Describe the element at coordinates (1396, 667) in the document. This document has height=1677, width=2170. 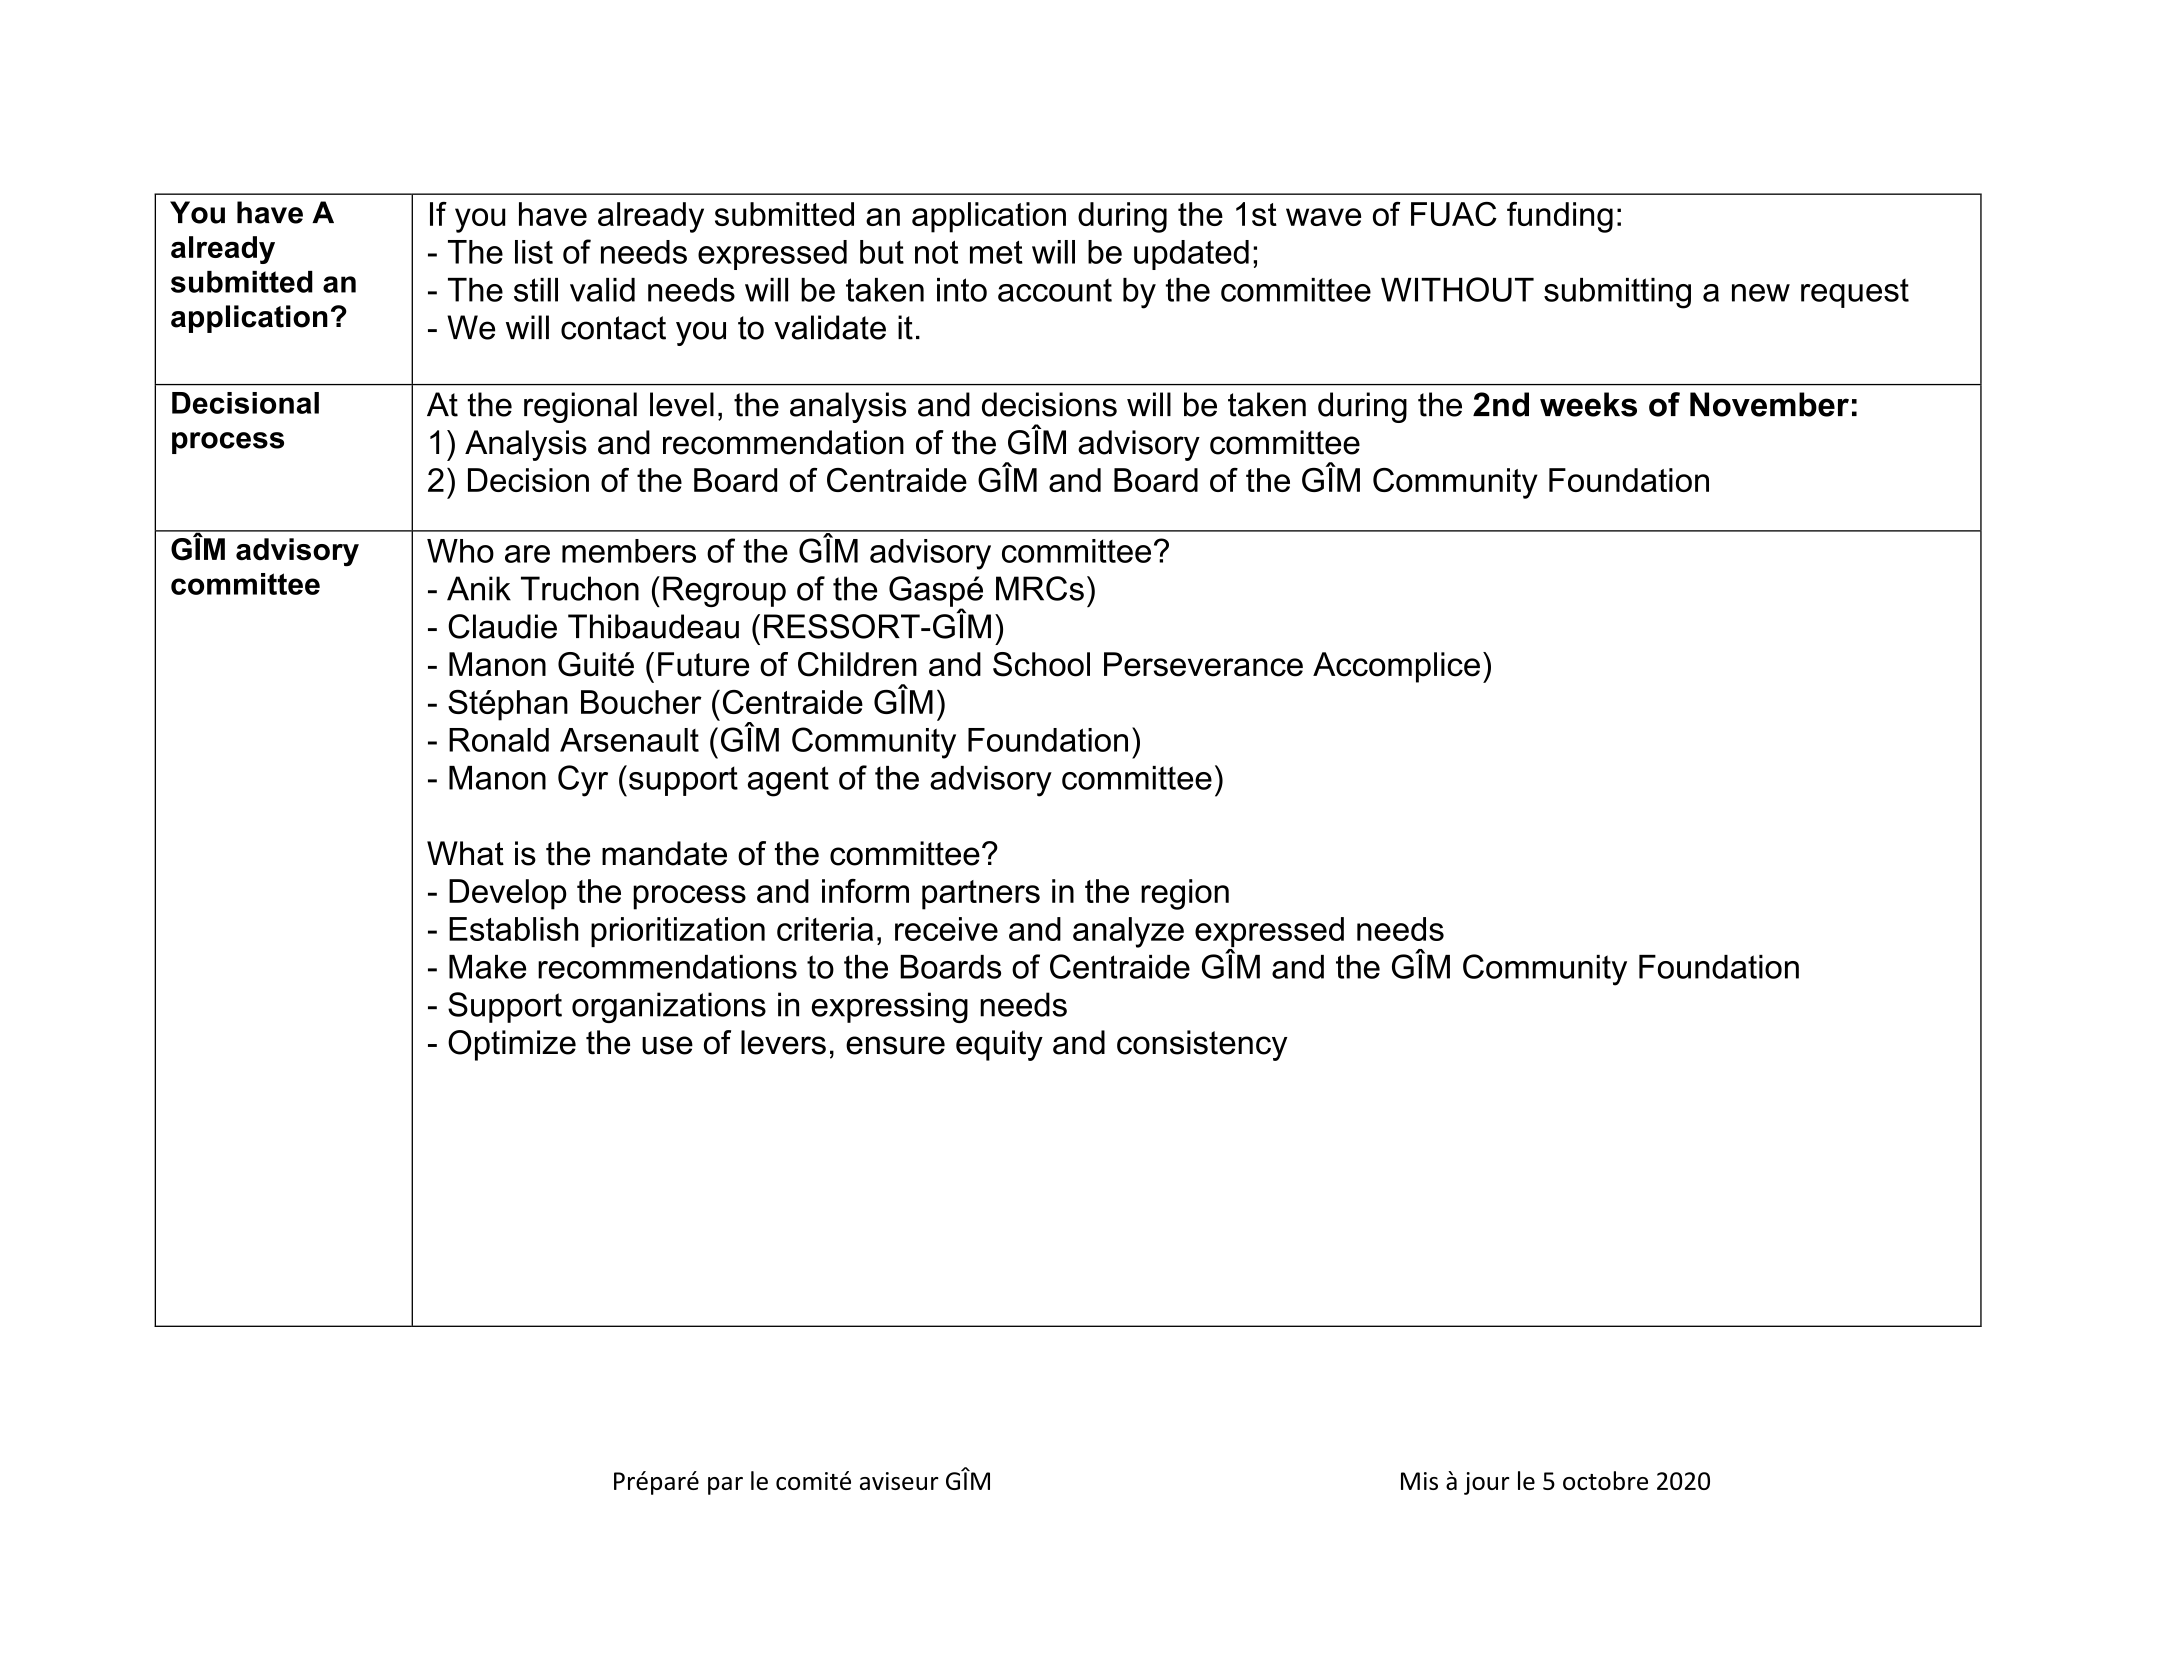
I see `Accomplice` at that location.
